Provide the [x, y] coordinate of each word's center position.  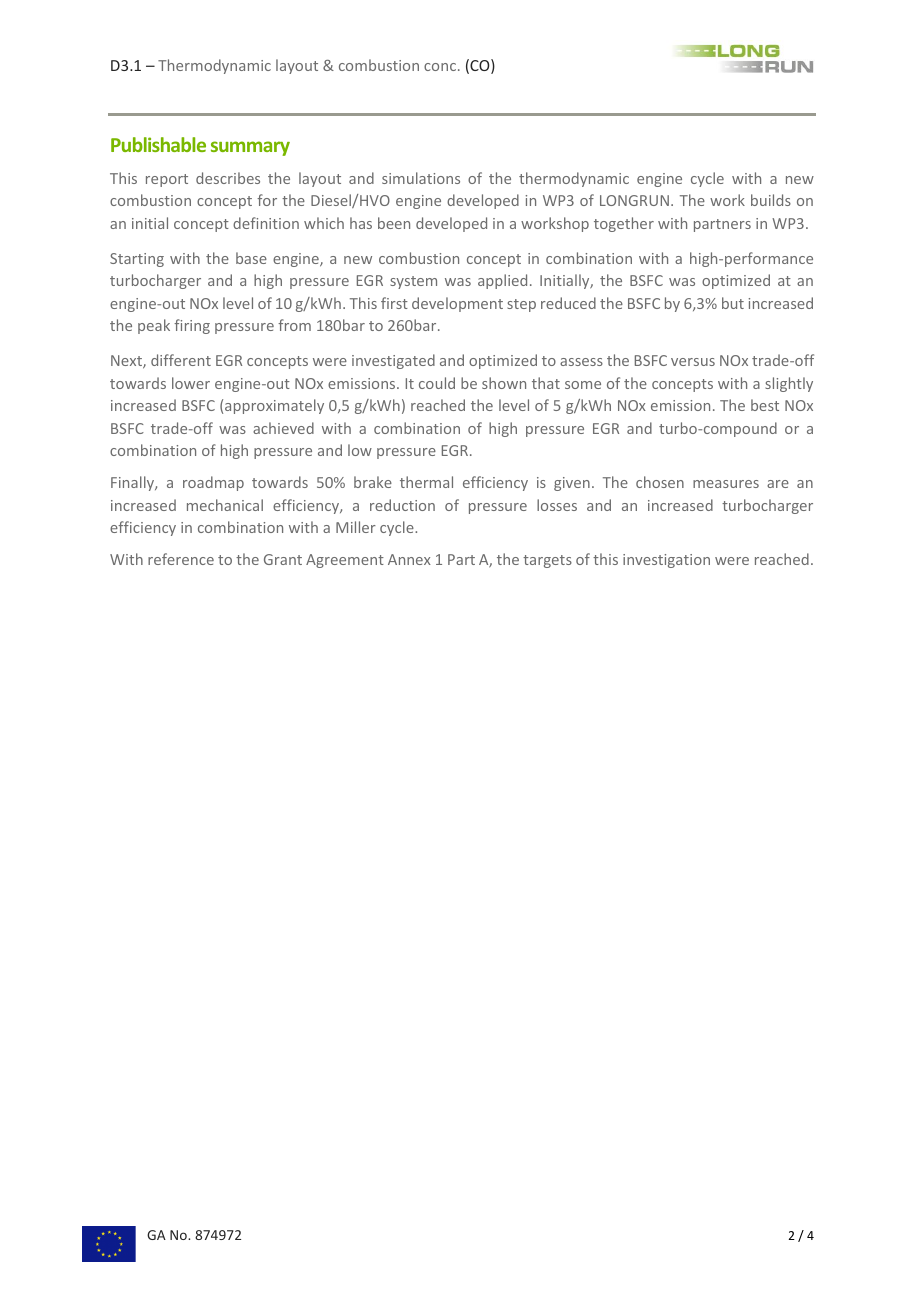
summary [250, 148]
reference [181, 559]
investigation [666, 561]
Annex [409, 559]
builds [771, 200]
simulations [421, 178]
